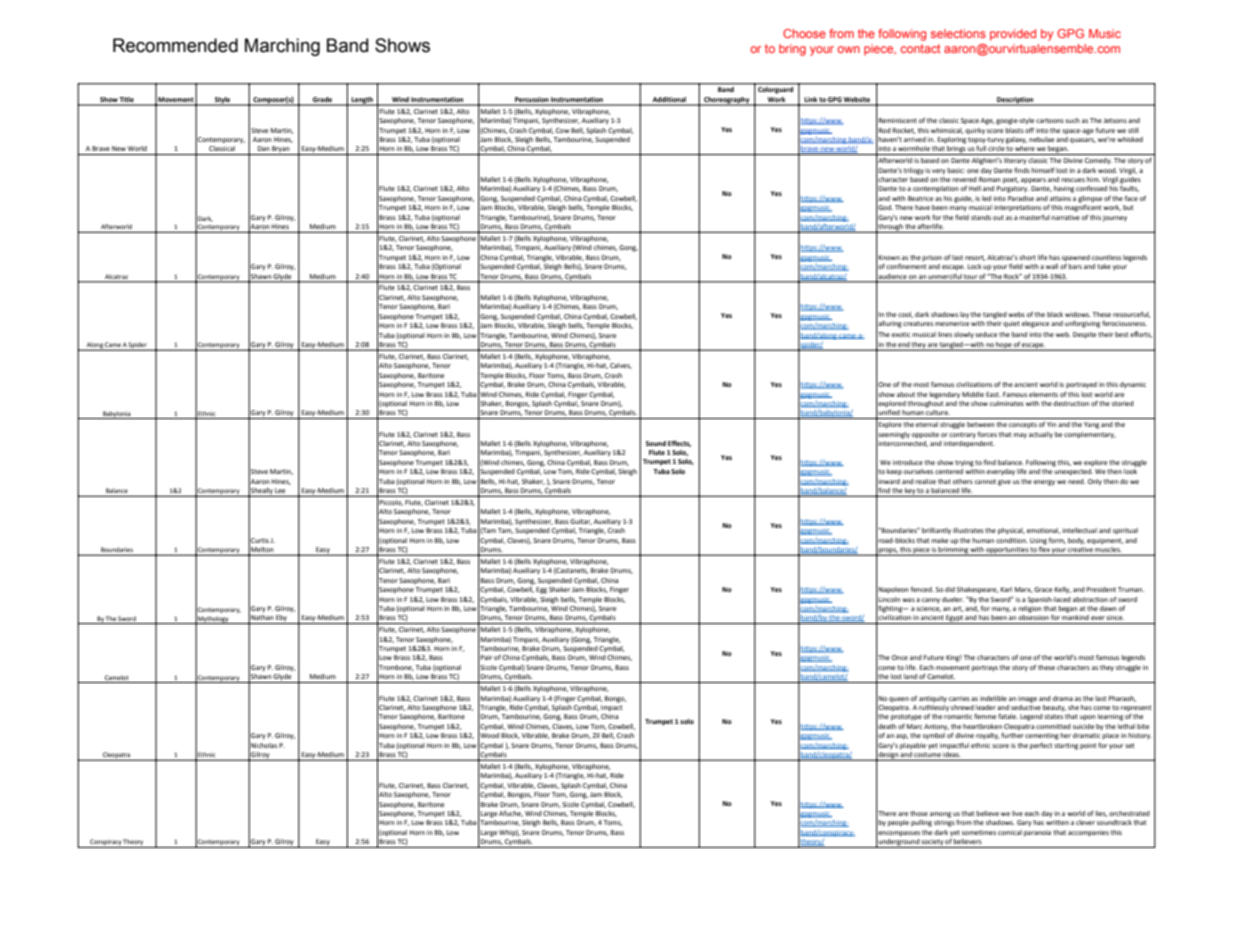 This image has width=1233, height=952. Describe the element at coordinates (541, 590) in the image. I see `Egg` at that location.
